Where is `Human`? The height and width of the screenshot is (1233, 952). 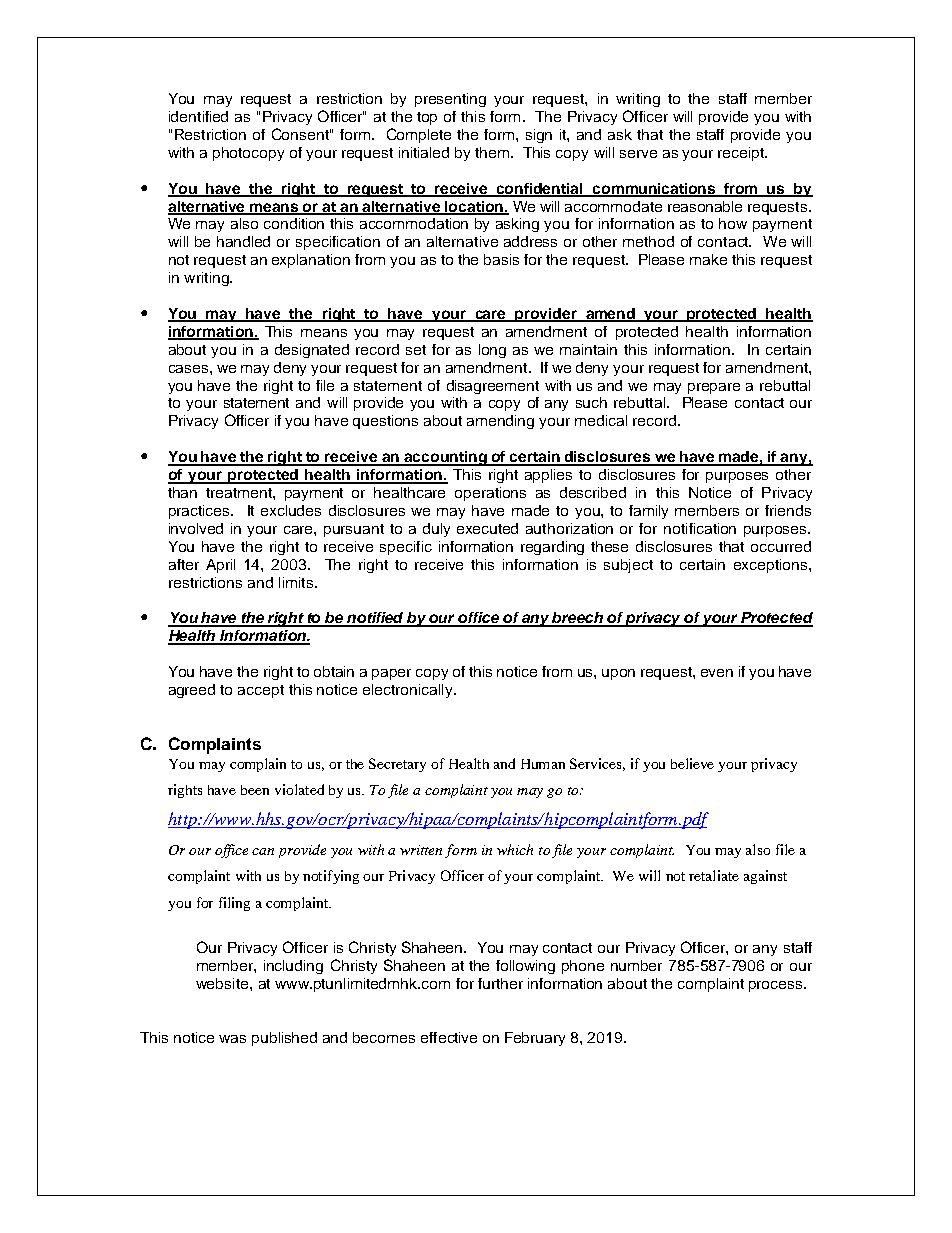 Human is located at coordinates (543, 764).
